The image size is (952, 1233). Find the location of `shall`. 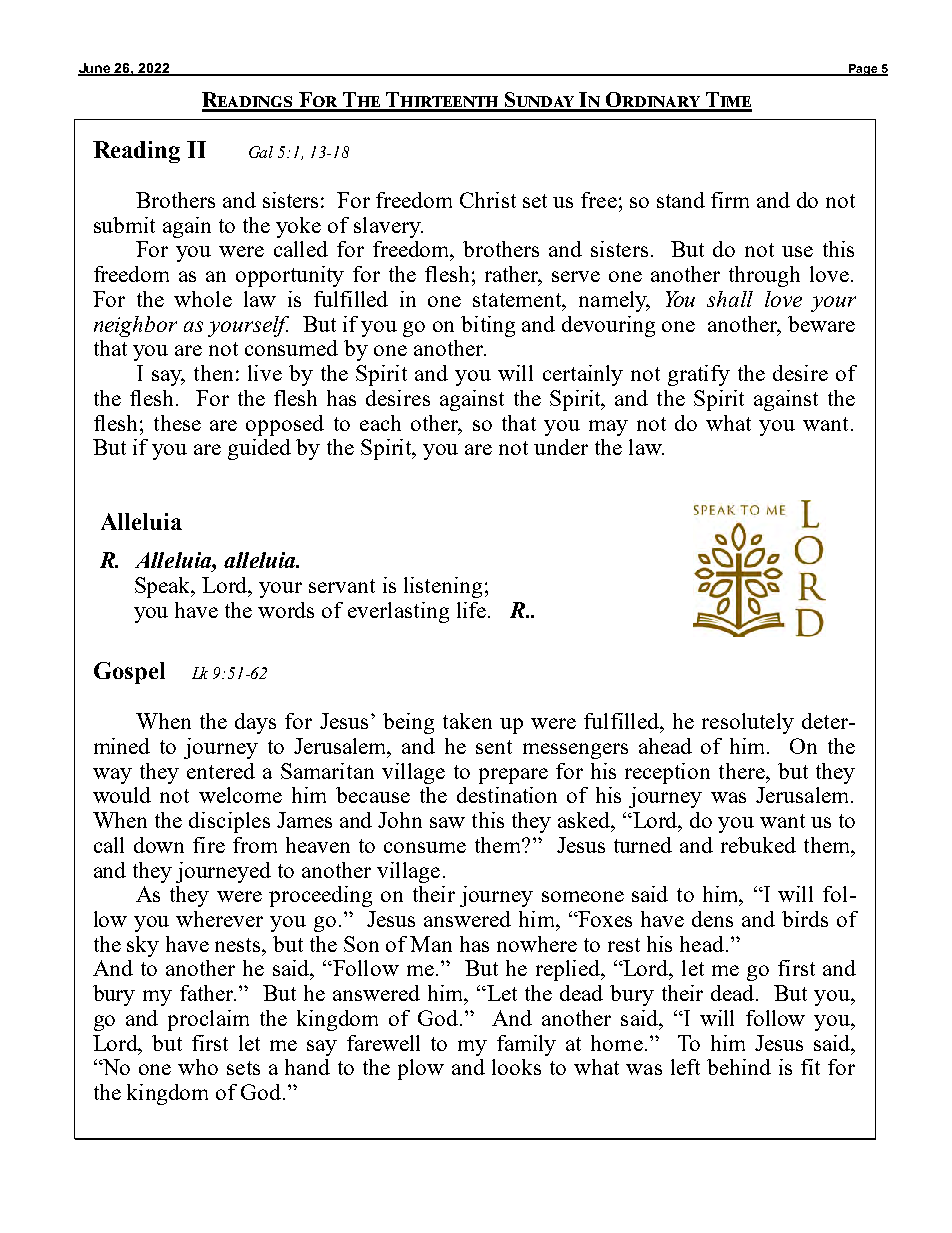

shall is located at coordinates (730, 299).
